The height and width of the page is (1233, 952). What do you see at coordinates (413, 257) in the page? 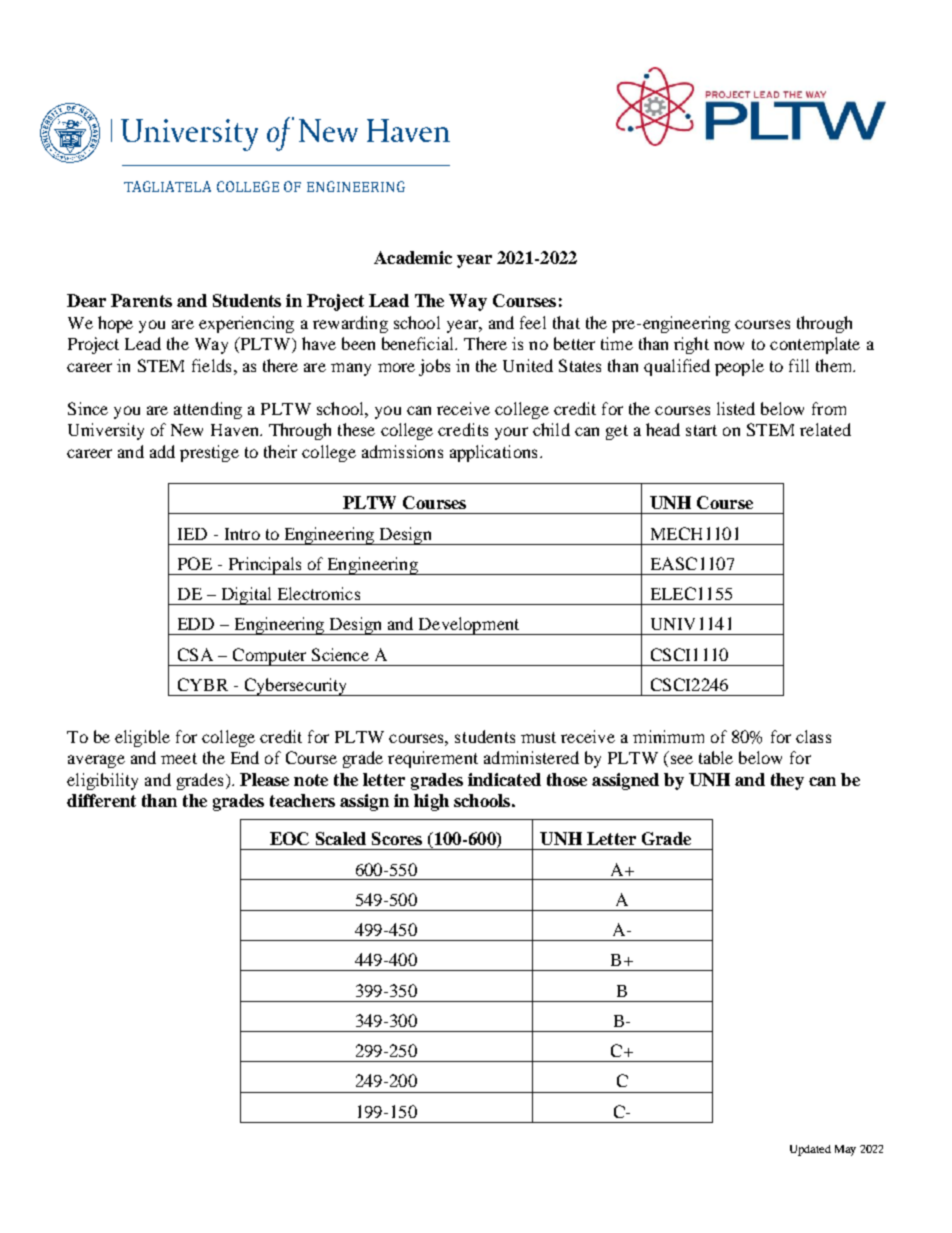
I see `Academic` at bounding box center [413, 257].
